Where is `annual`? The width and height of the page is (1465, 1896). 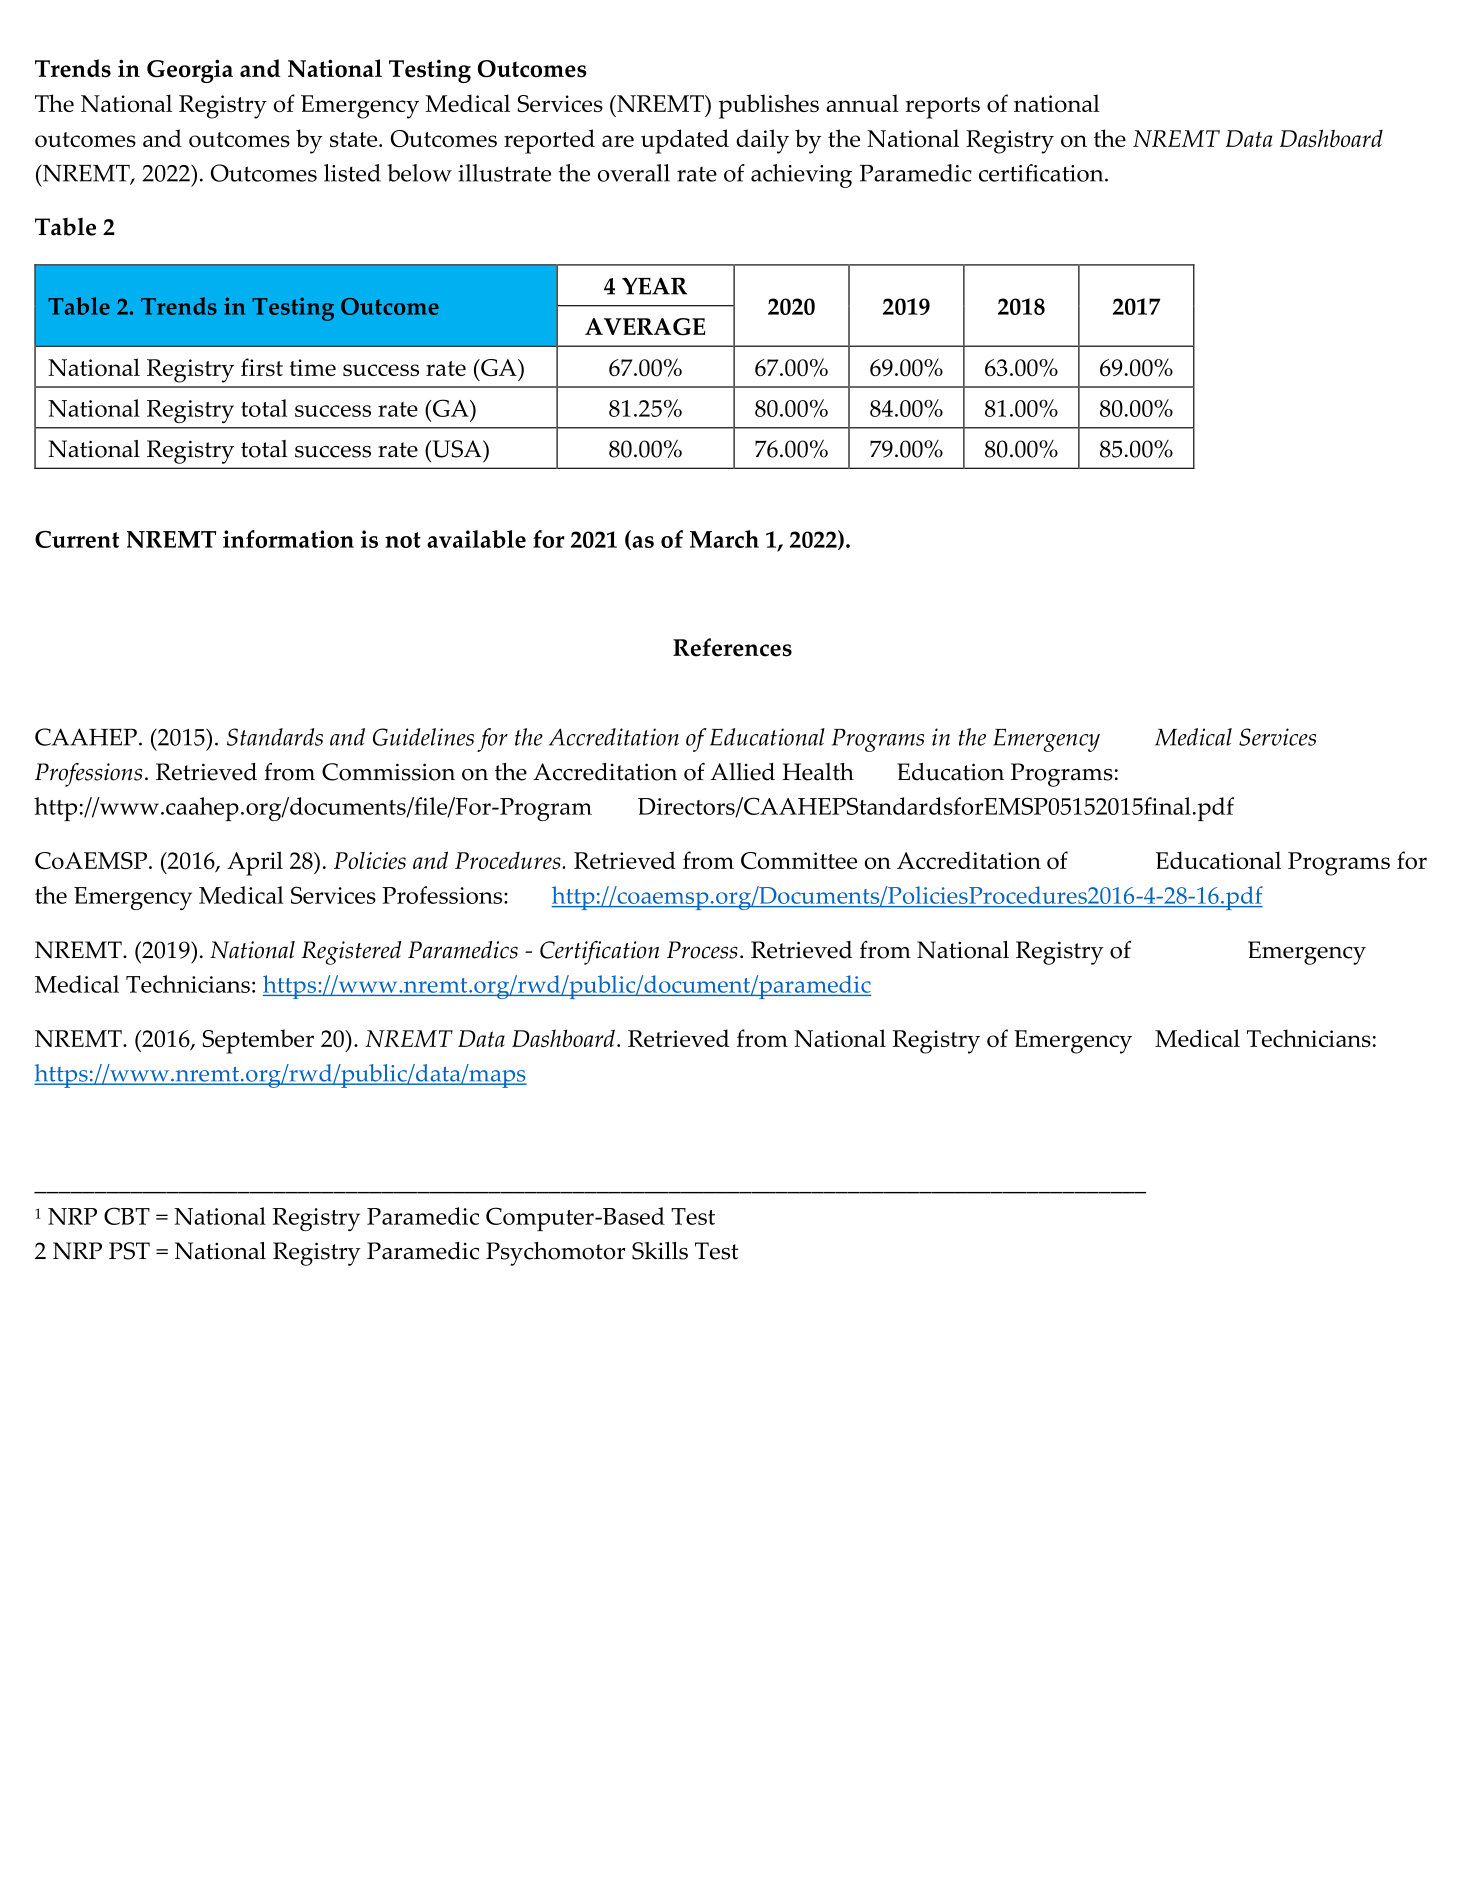 annual is located at coordinates (862, 103).
